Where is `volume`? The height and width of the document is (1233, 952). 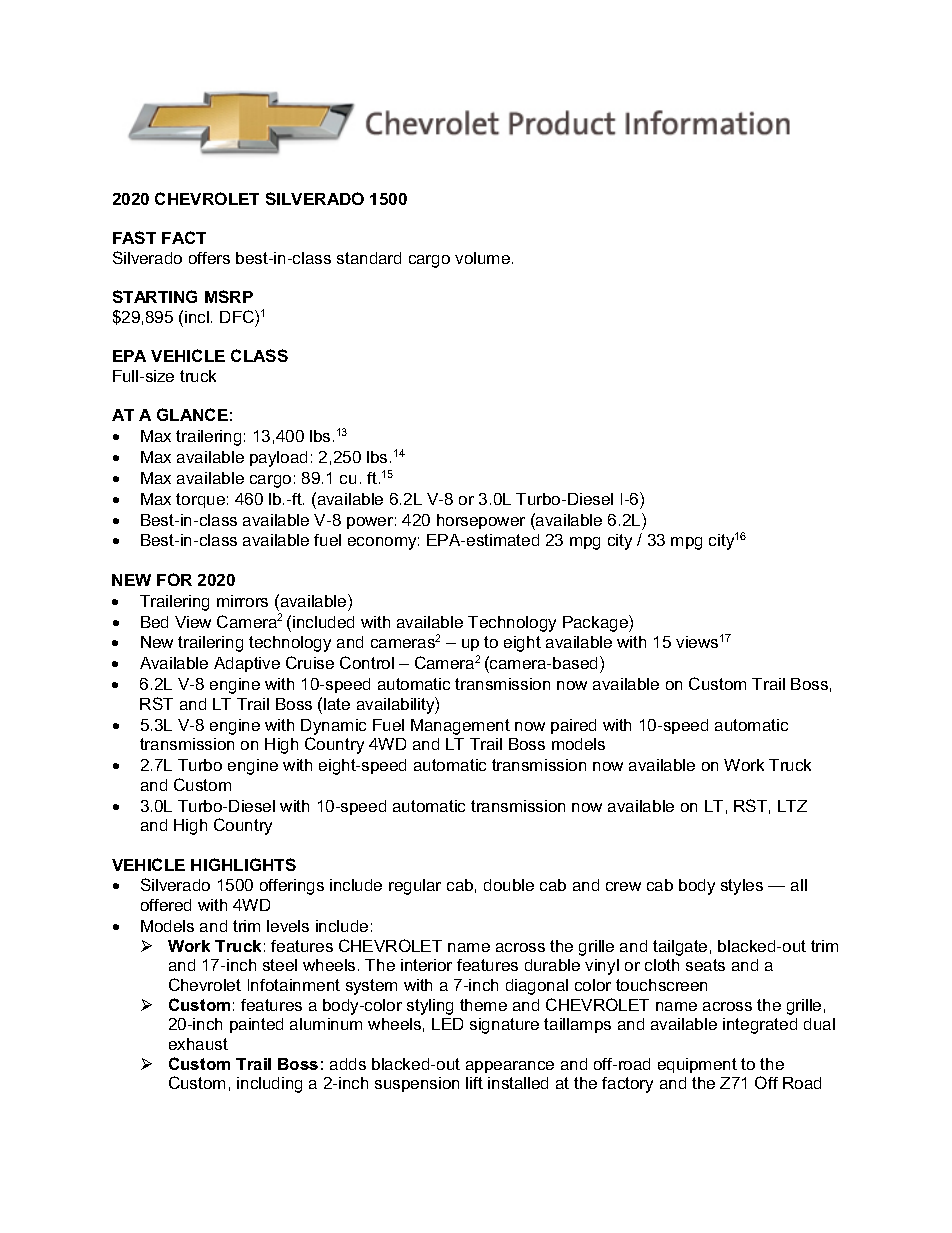 volume is located at coordinates (482, 258).
